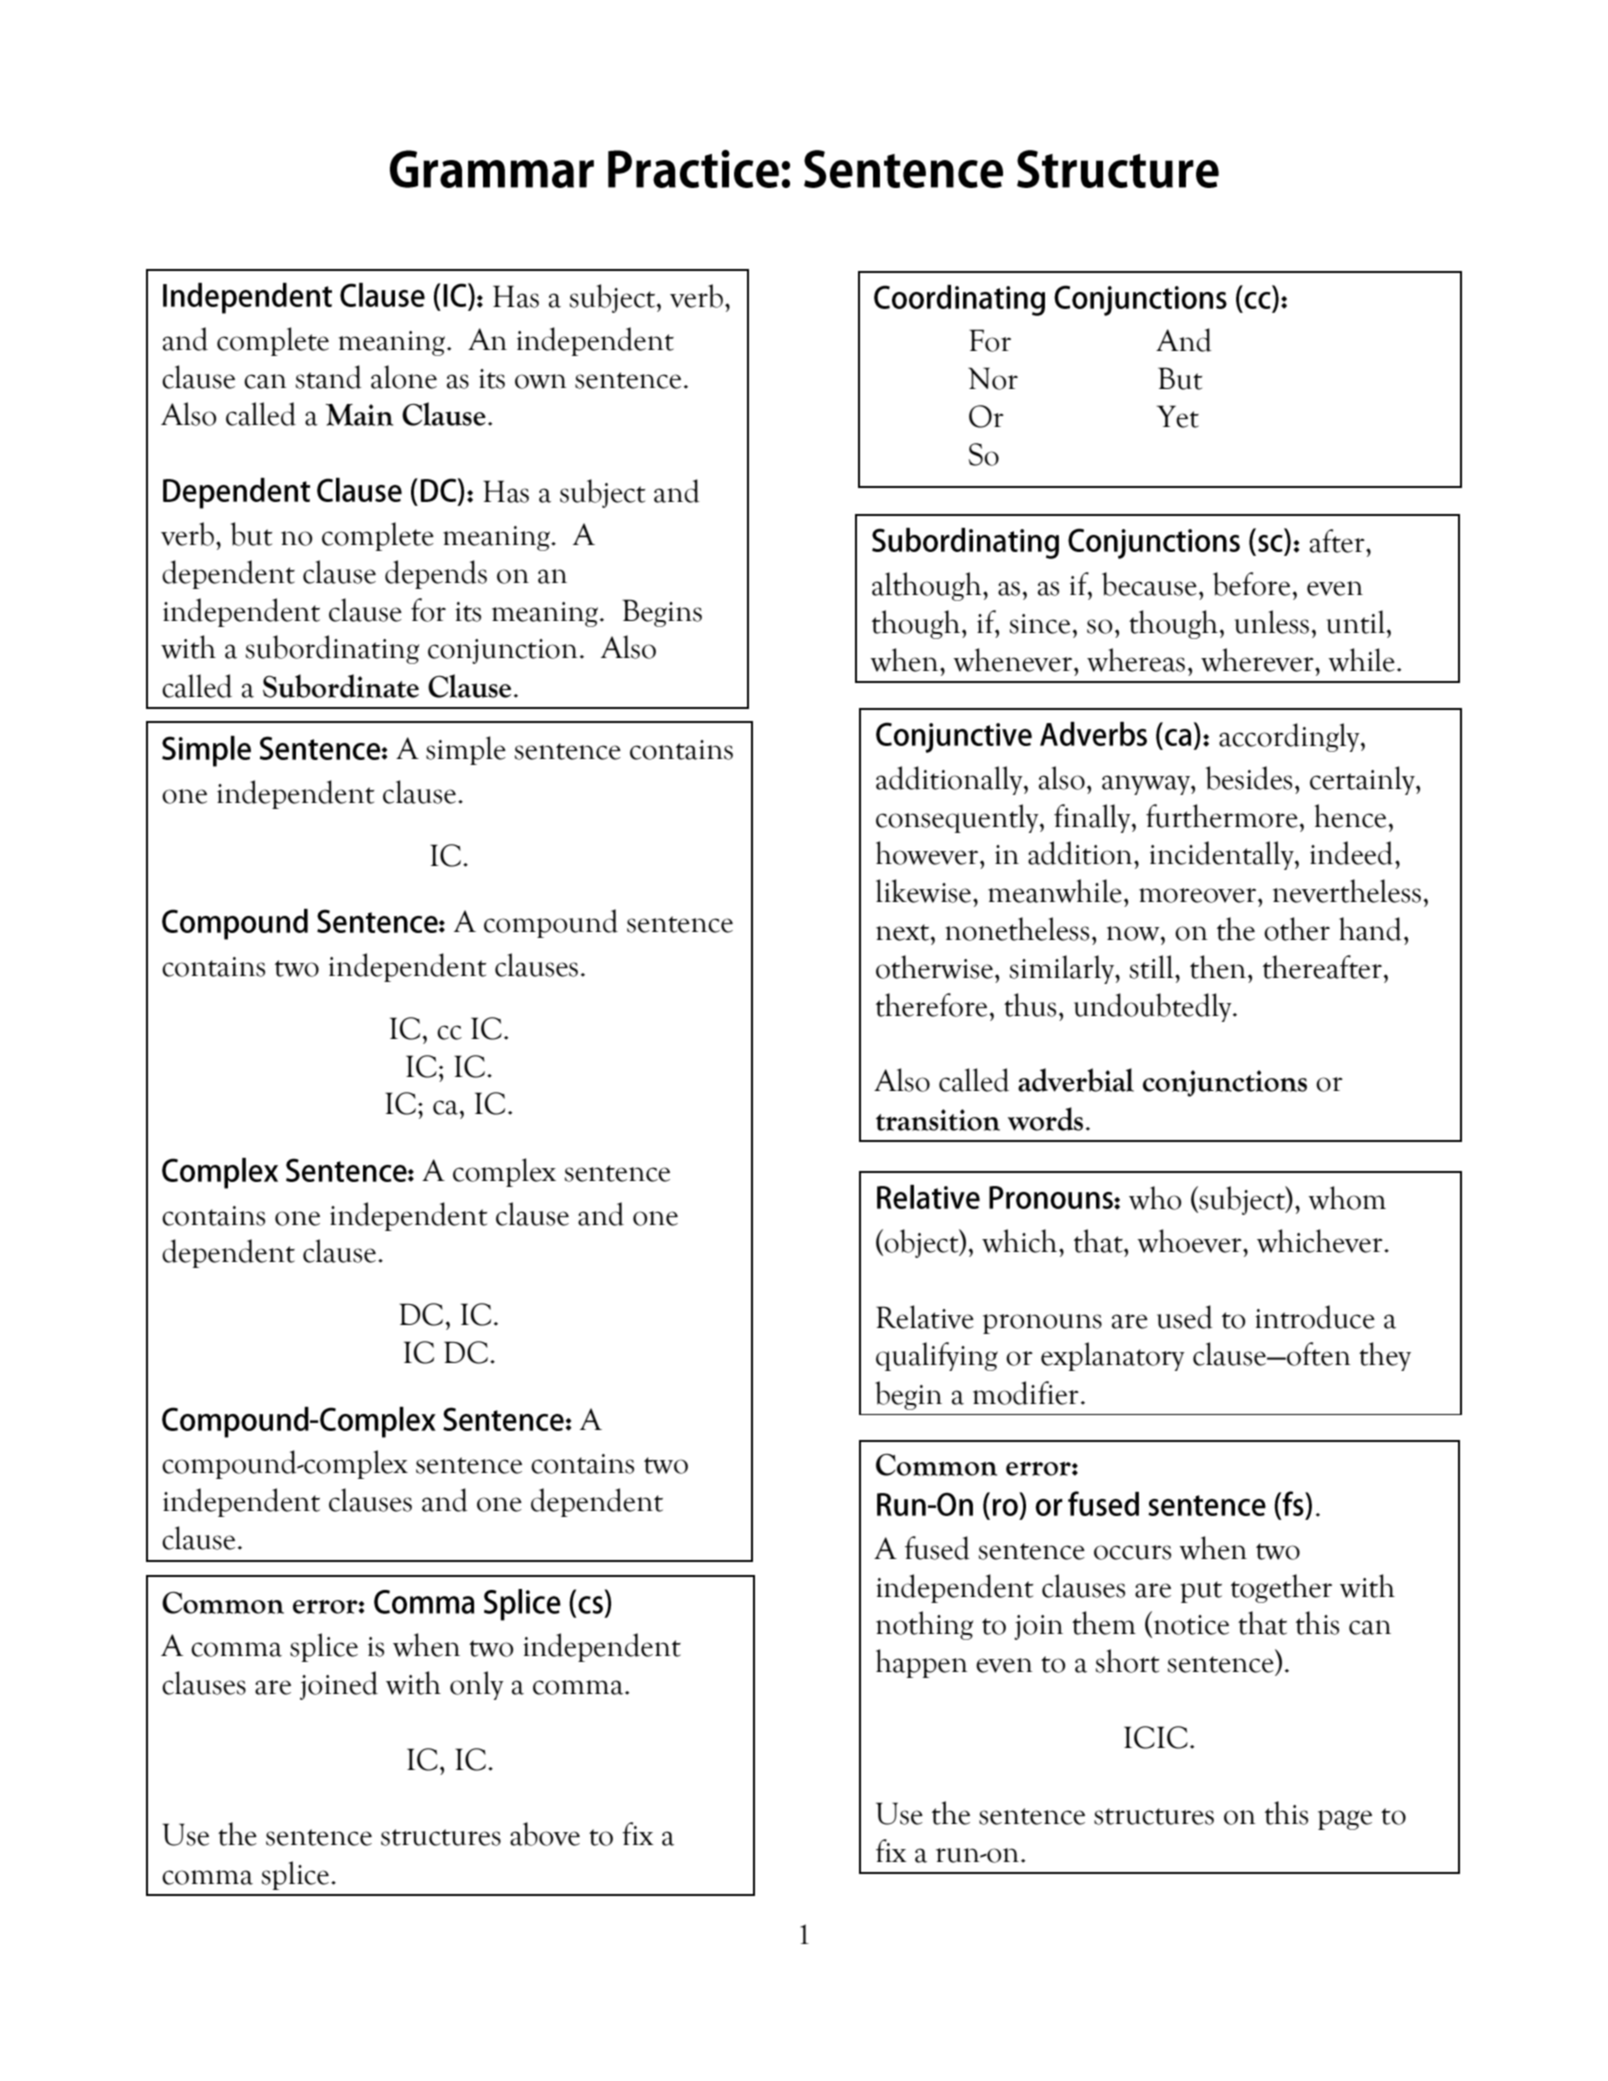 This screenshot has height=2081, width=1608. What do you see at coordinates (404, 377) in the screenshot?
I see `alone` at bounding box center [404, 377].
